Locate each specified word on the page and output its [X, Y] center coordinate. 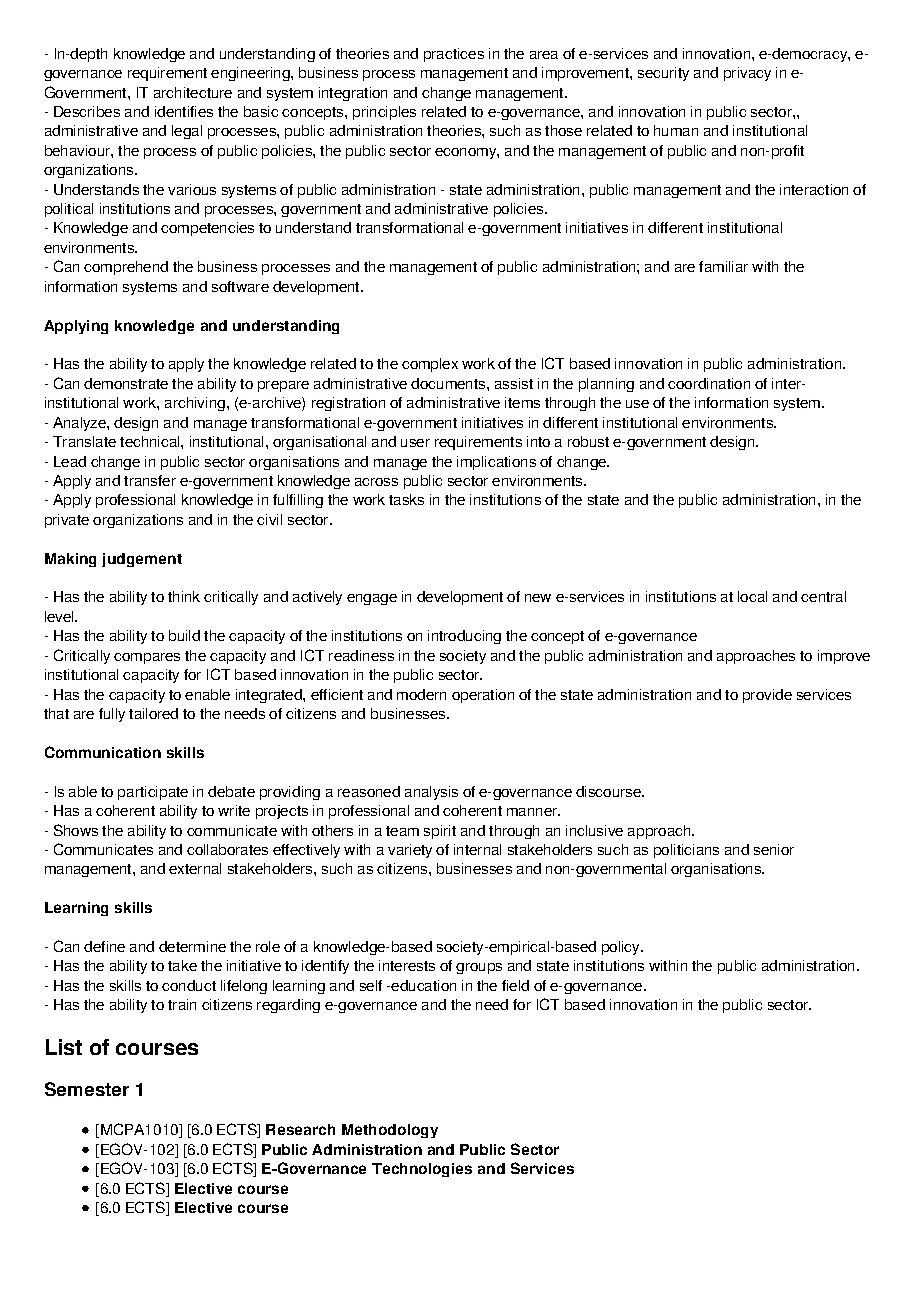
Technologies [422, 1170]
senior [774, 849]
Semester [87, 1089]
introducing [464, 637]
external [195, 868]
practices [454, 55]
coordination [709, 383]
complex [430, 365]
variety [410, 851]
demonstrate [126, 383]
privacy [747, 74]
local [752, 596]
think [184, 596]
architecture [193, 92]
